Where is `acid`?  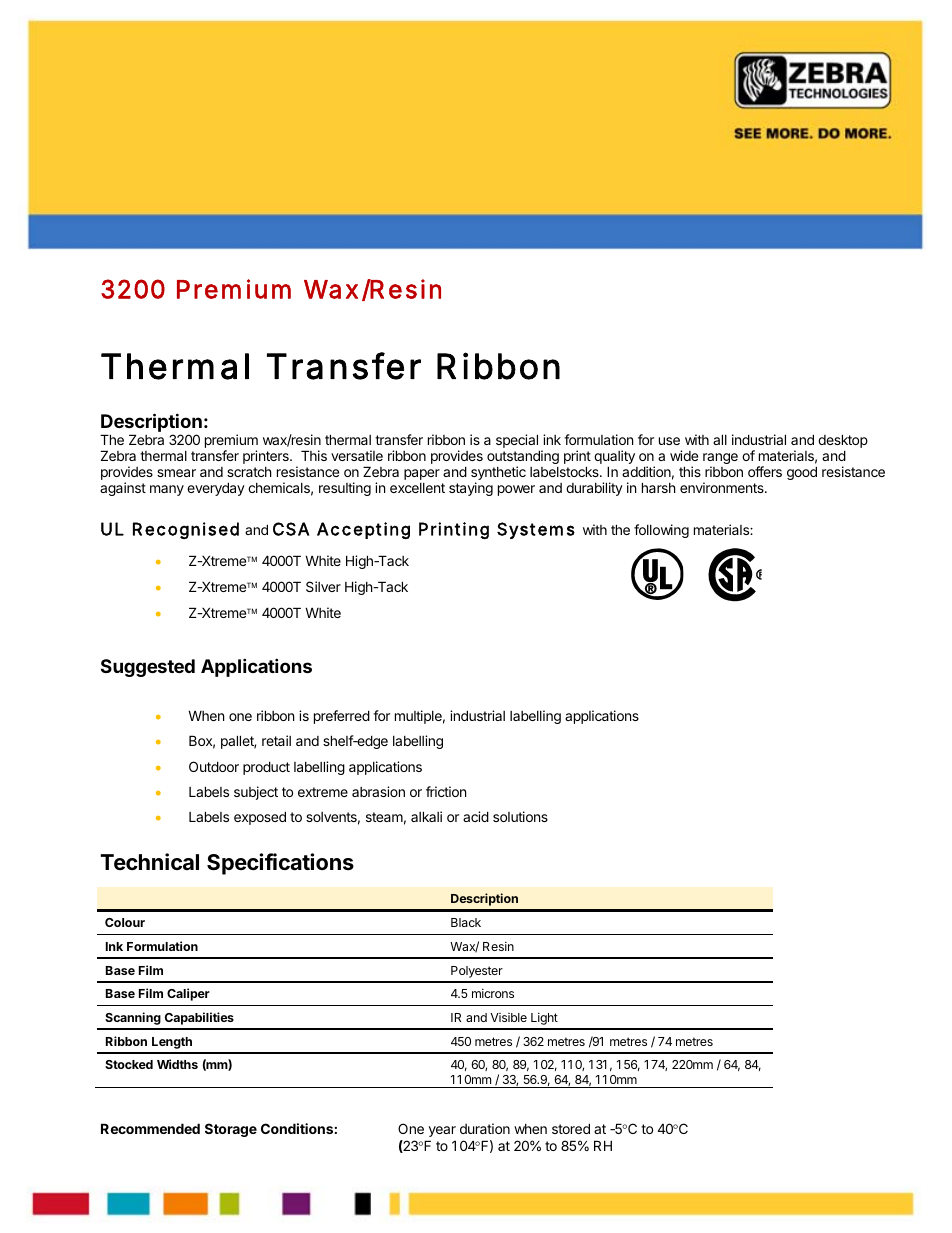 acid is located at coordinates (476, 816).
